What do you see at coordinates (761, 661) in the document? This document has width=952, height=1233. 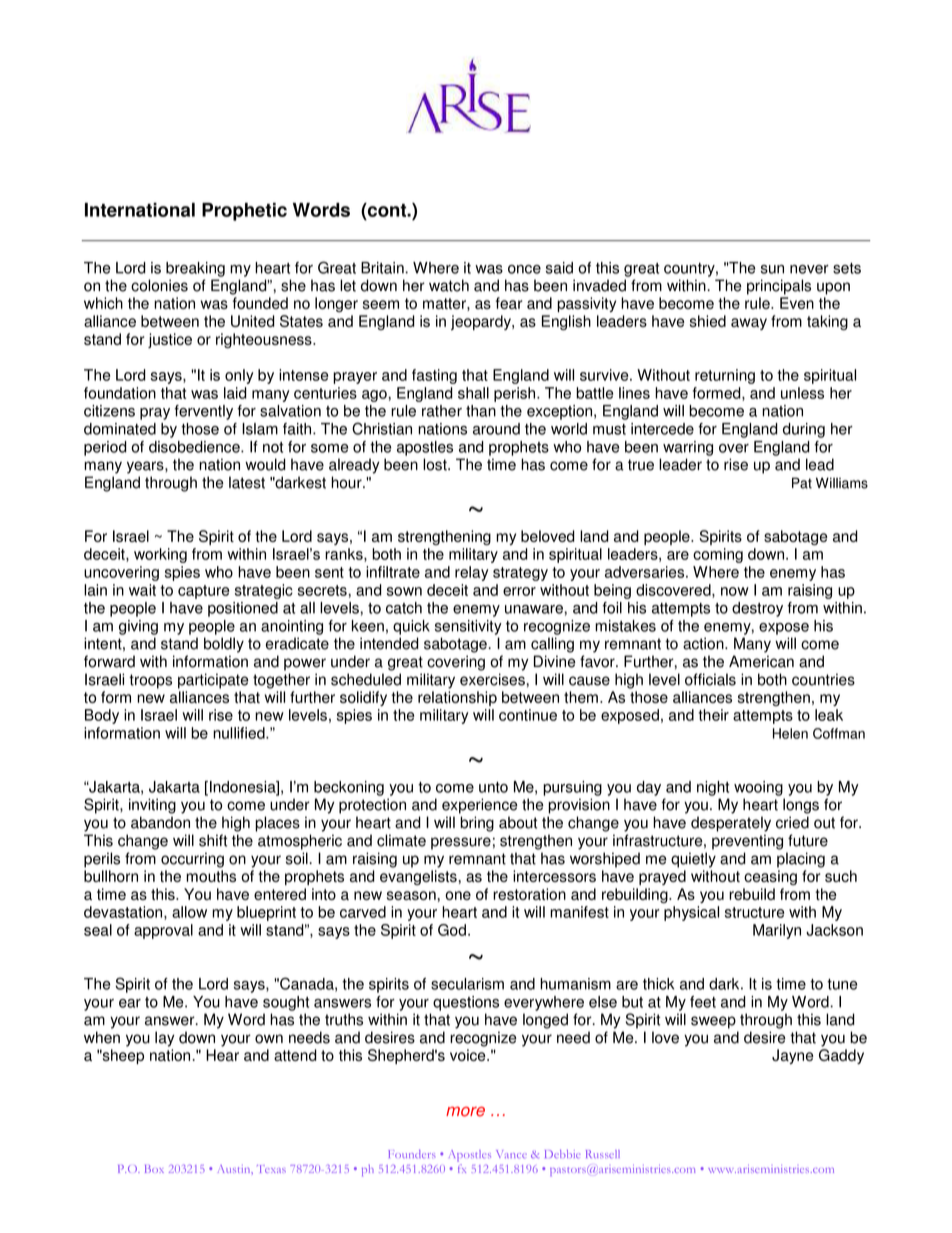 I see `American` at bounding box center [761, 661].
